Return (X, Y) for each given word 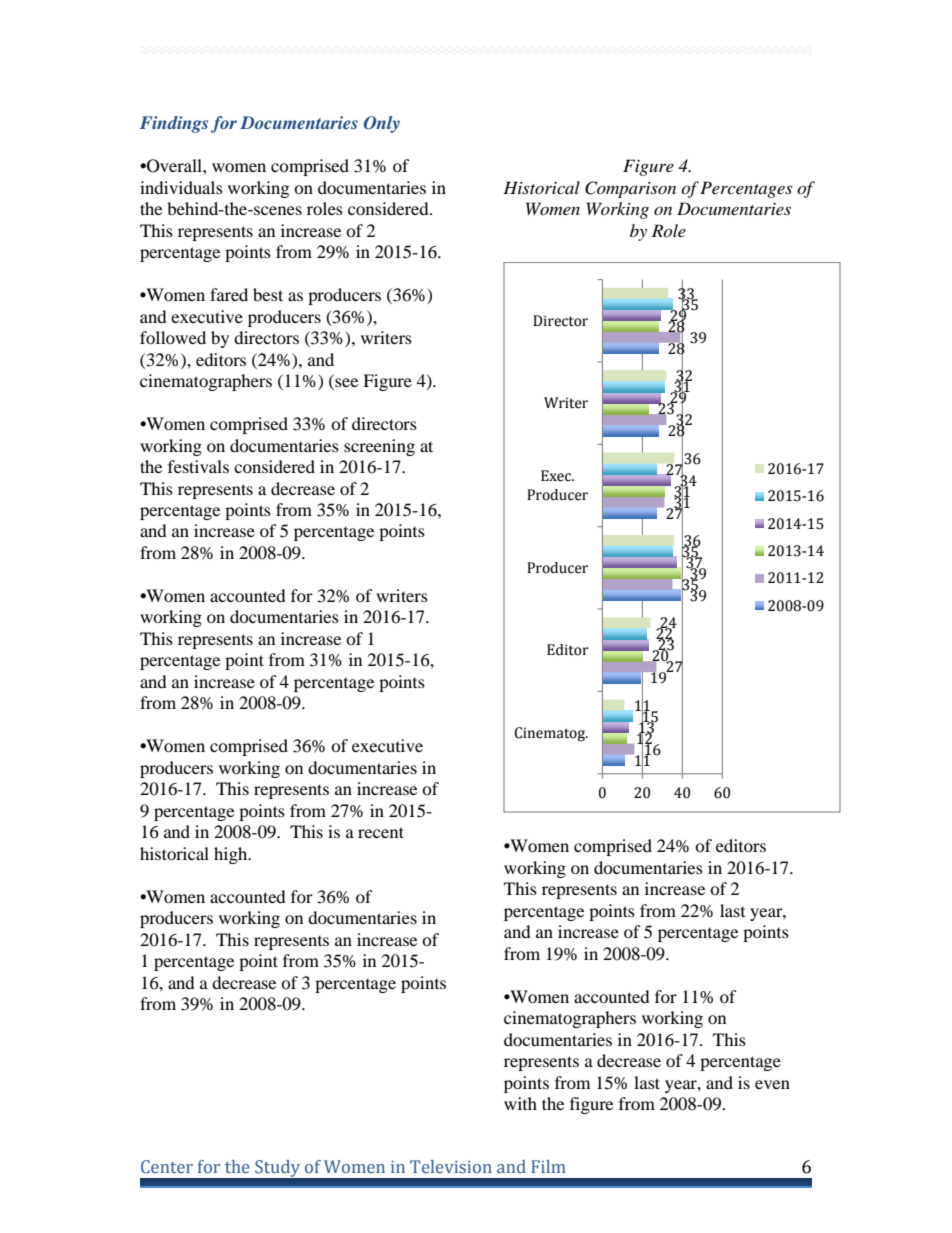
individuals (181, 187)
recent (381, 832)
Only (382, 124)
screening (379, 447)
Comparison (630, 189)
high (232, 855)
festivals (198, 466)
